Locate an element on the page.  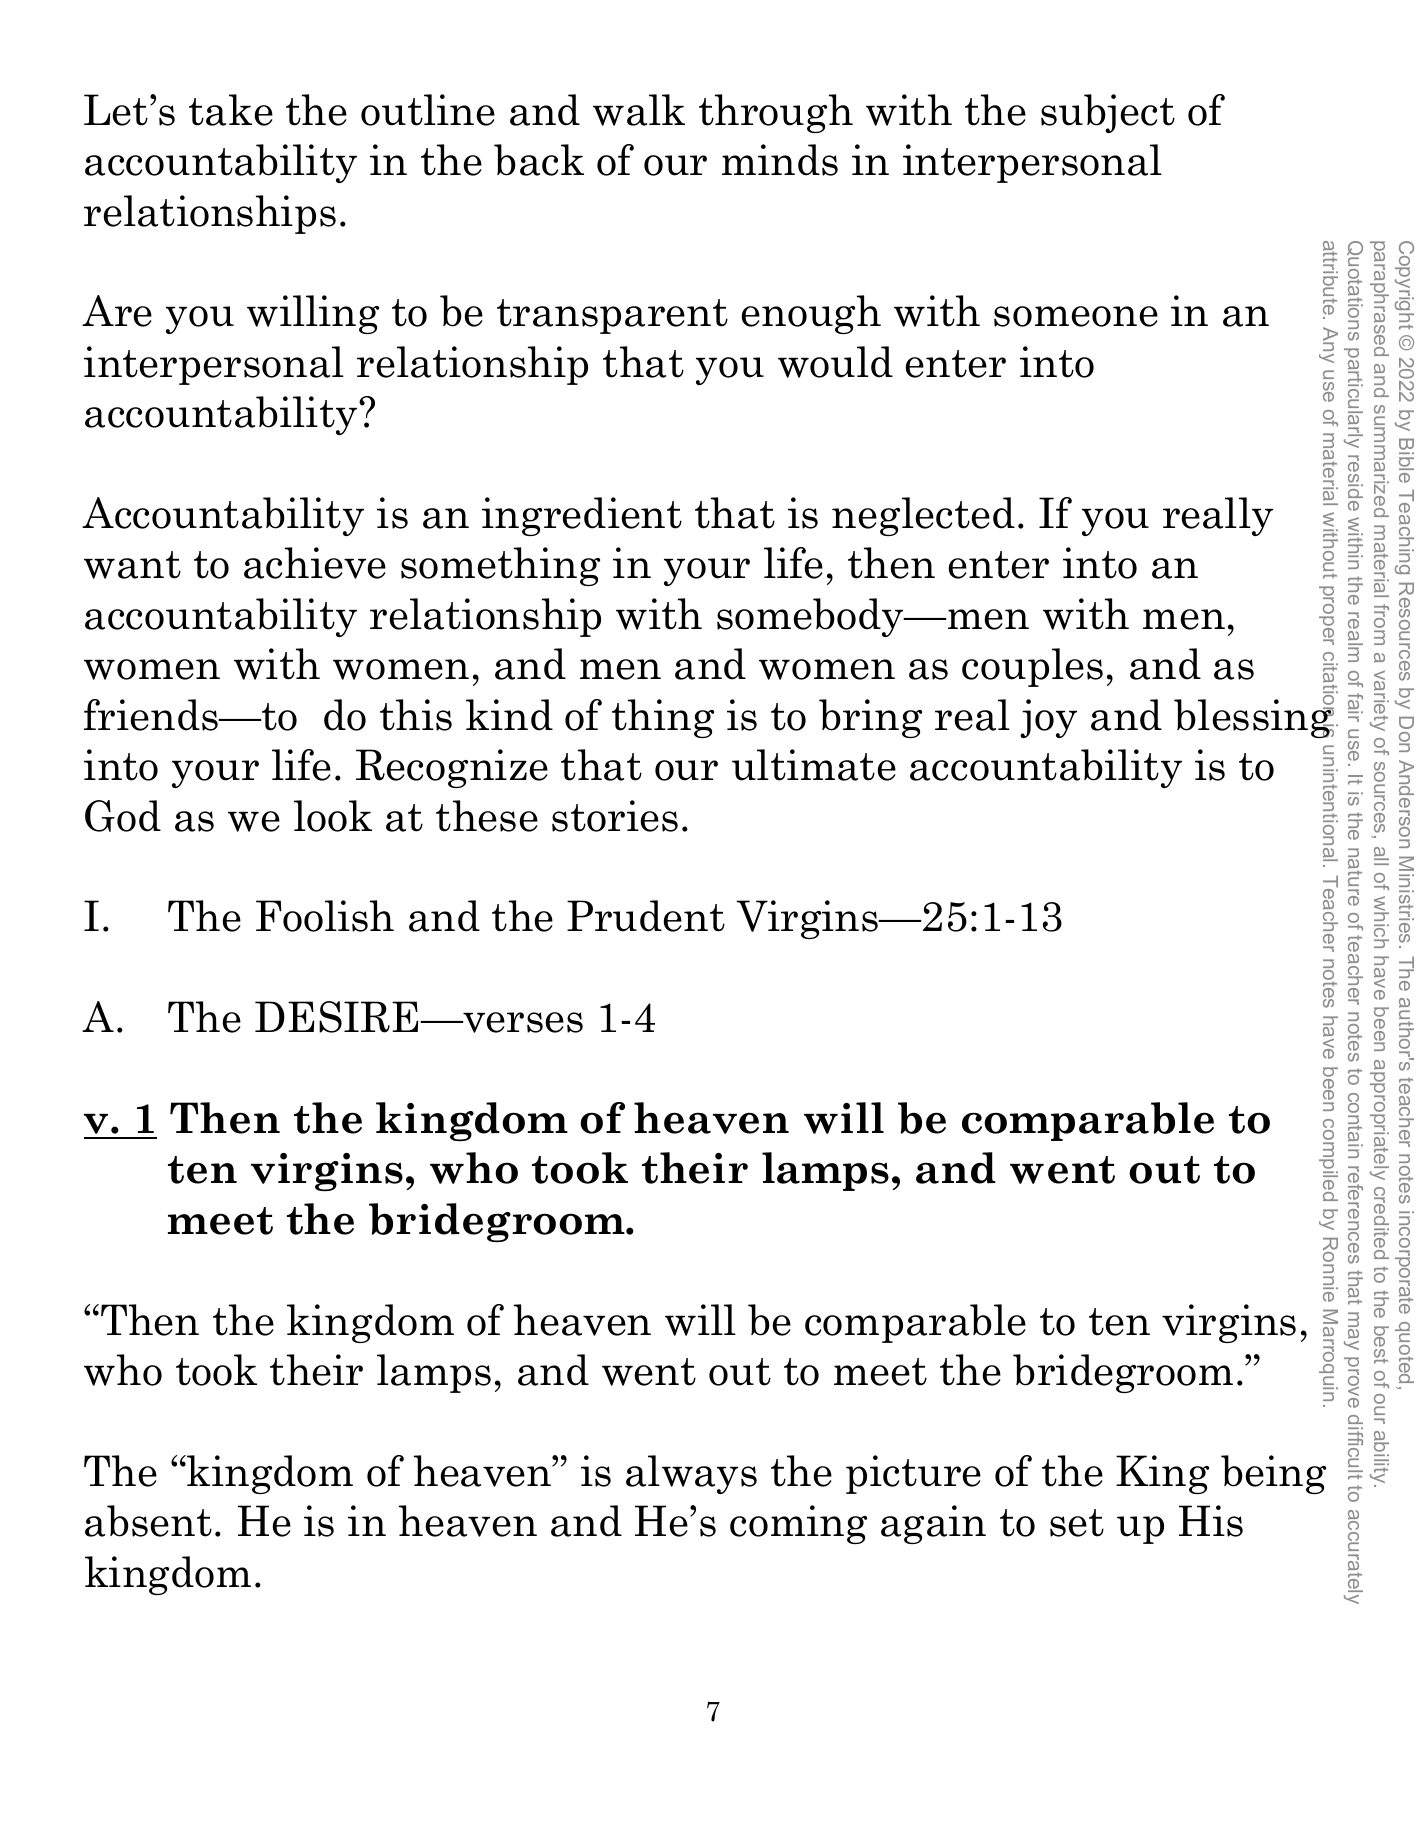
subject is located at coordinates (1108, 113).
